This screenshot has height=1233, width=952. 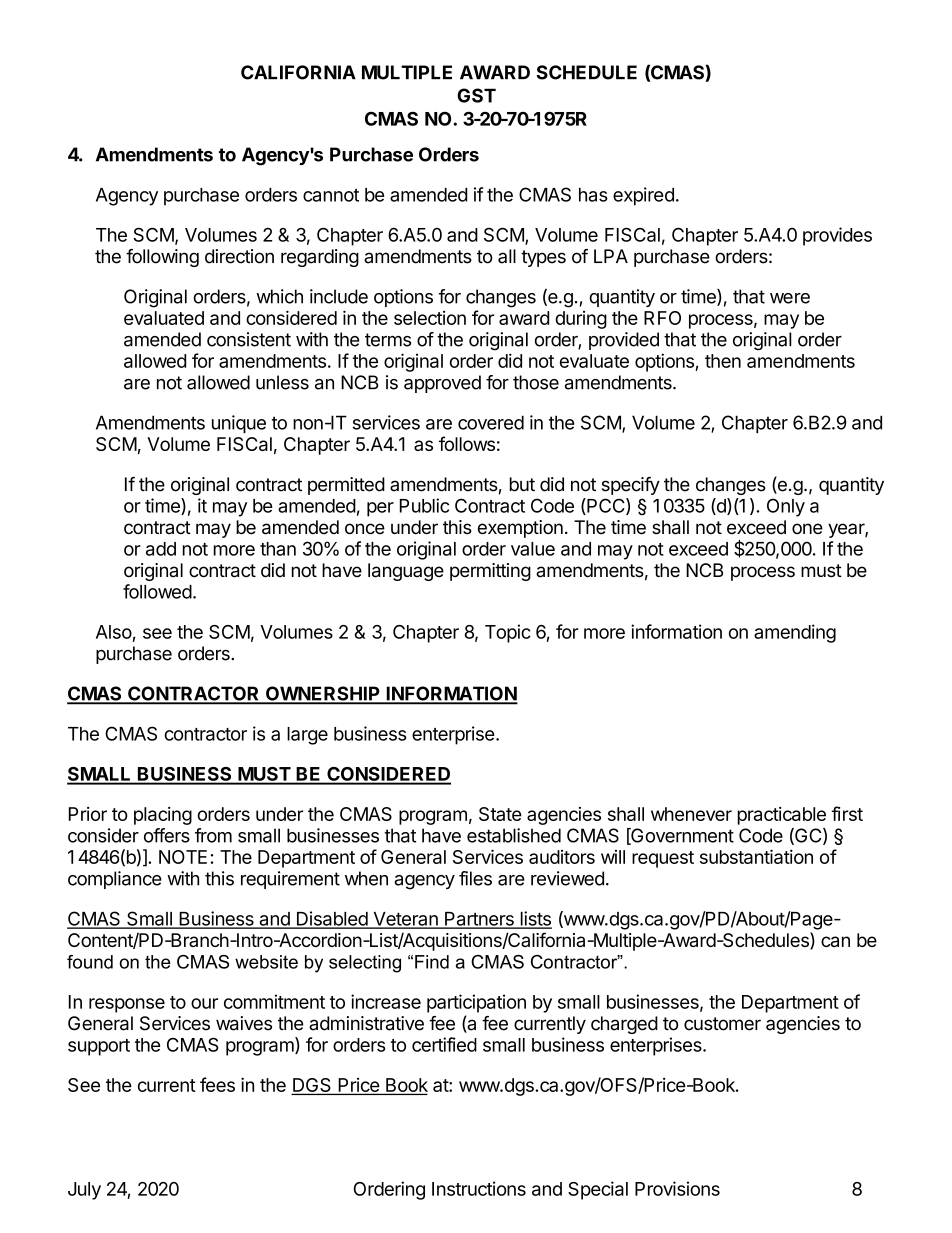 I want to click on NOTE, so click(x=183, y=857).
